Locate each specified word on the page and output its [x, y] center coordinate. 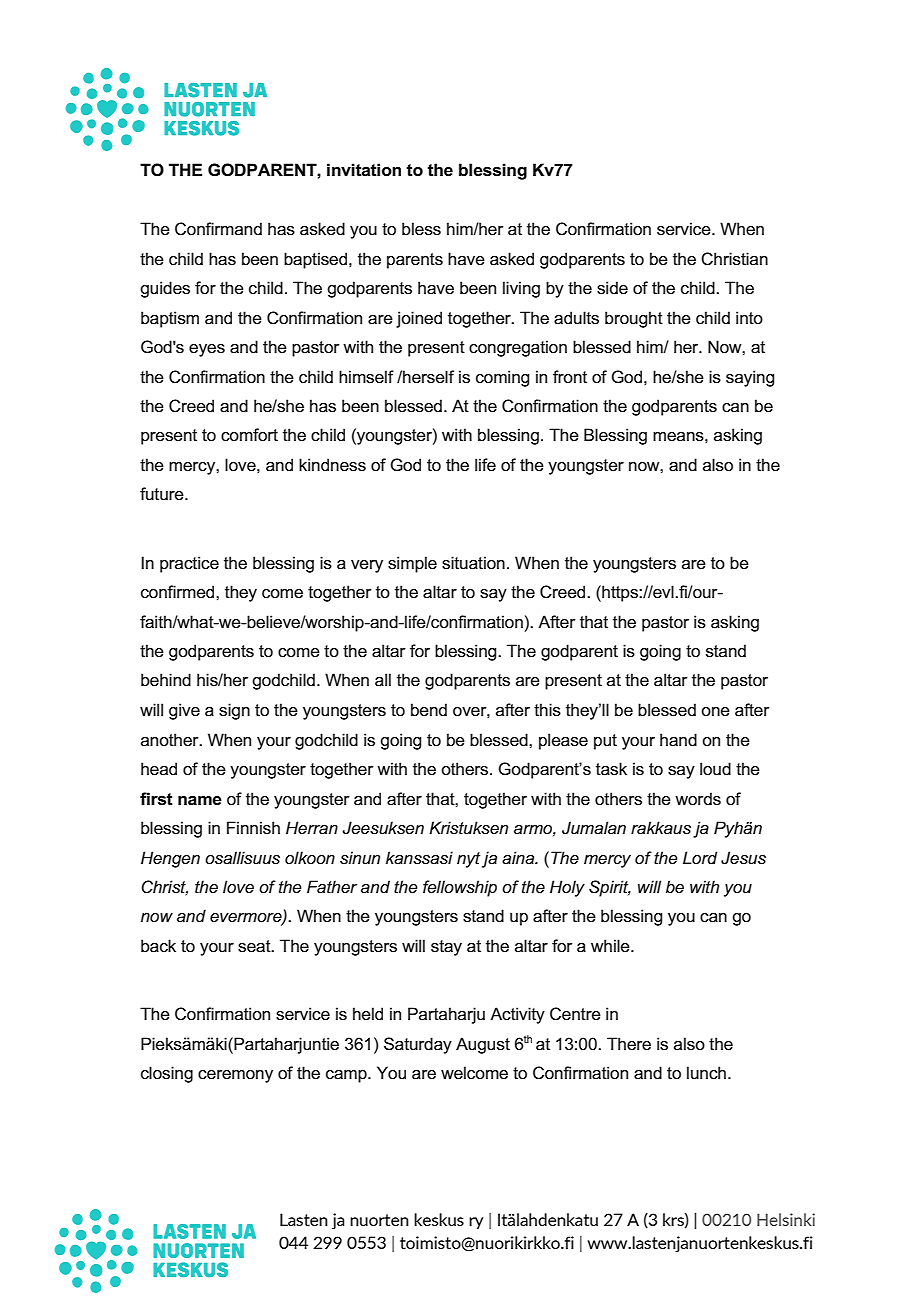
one [715, 712]
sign [234, 711]
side [612, 288]
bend [429, 710]
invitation [364, 170]
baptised [317, 260]
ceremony [235, 1076]
